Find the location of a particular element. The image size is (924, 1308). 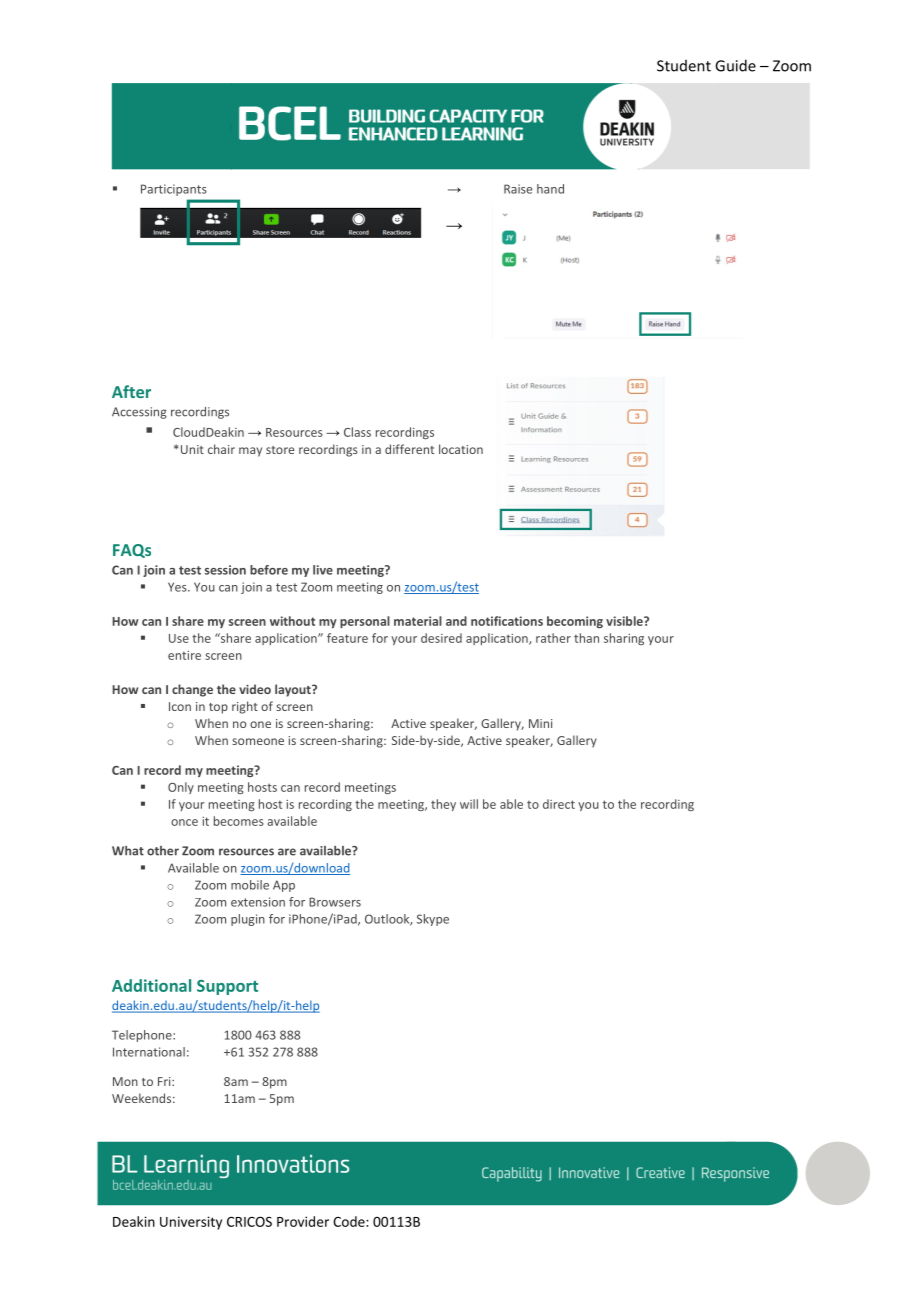

Participants is located at coordinates (174, 190).
